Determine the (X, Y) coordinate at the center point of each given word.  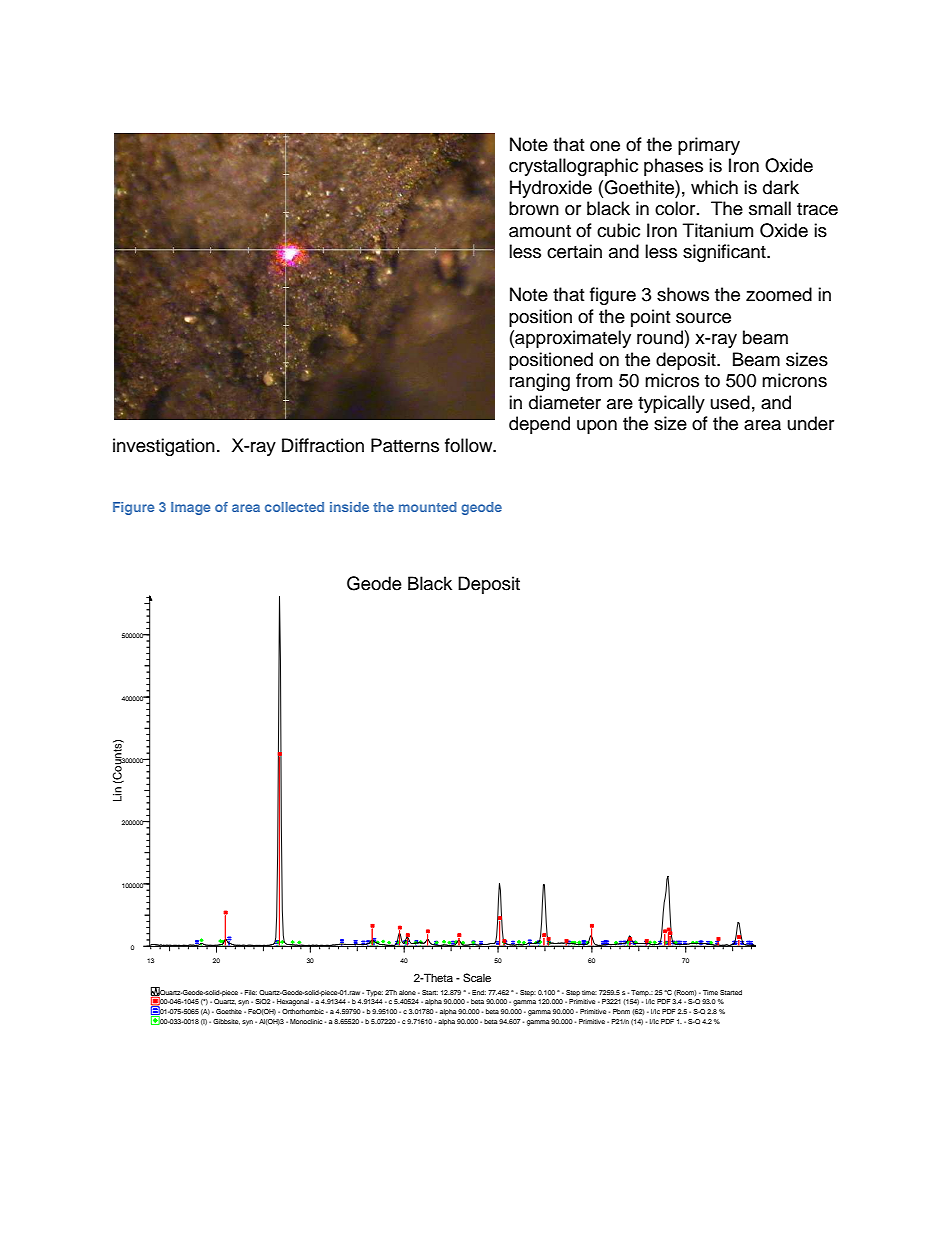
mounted (428, 507)
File (250, 992)
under (811, 423)
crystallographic (573, 167)
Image (190, 508)
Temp (641, 993)
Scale (477, 978)
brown (534, 208)
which (714, 187)
